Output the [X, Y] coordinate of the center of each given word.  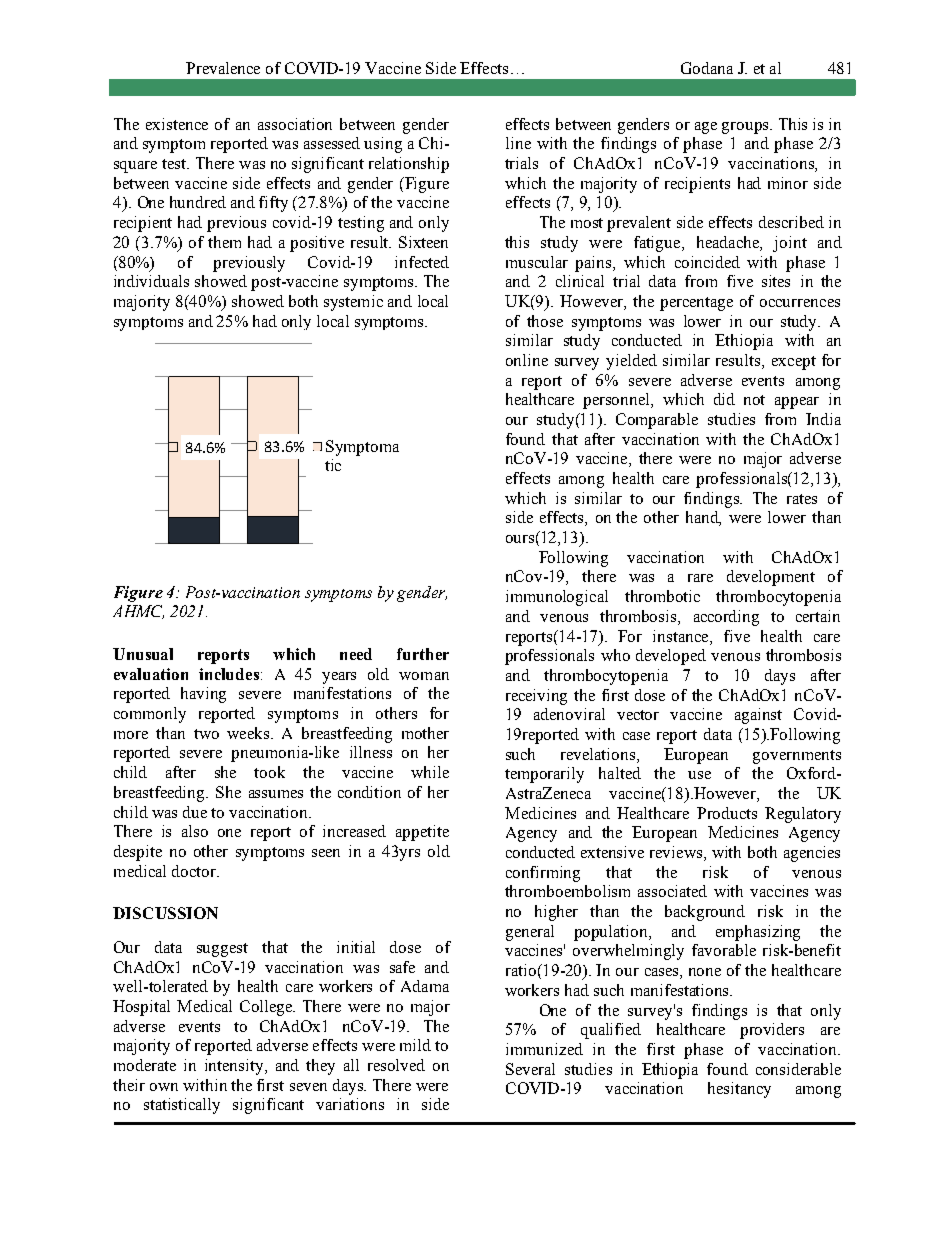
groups [746, 128]
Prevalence [223, 68]
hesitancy [739, 1090]
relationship [409, 165]
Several [530, 1069]
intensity [235, 1067]
